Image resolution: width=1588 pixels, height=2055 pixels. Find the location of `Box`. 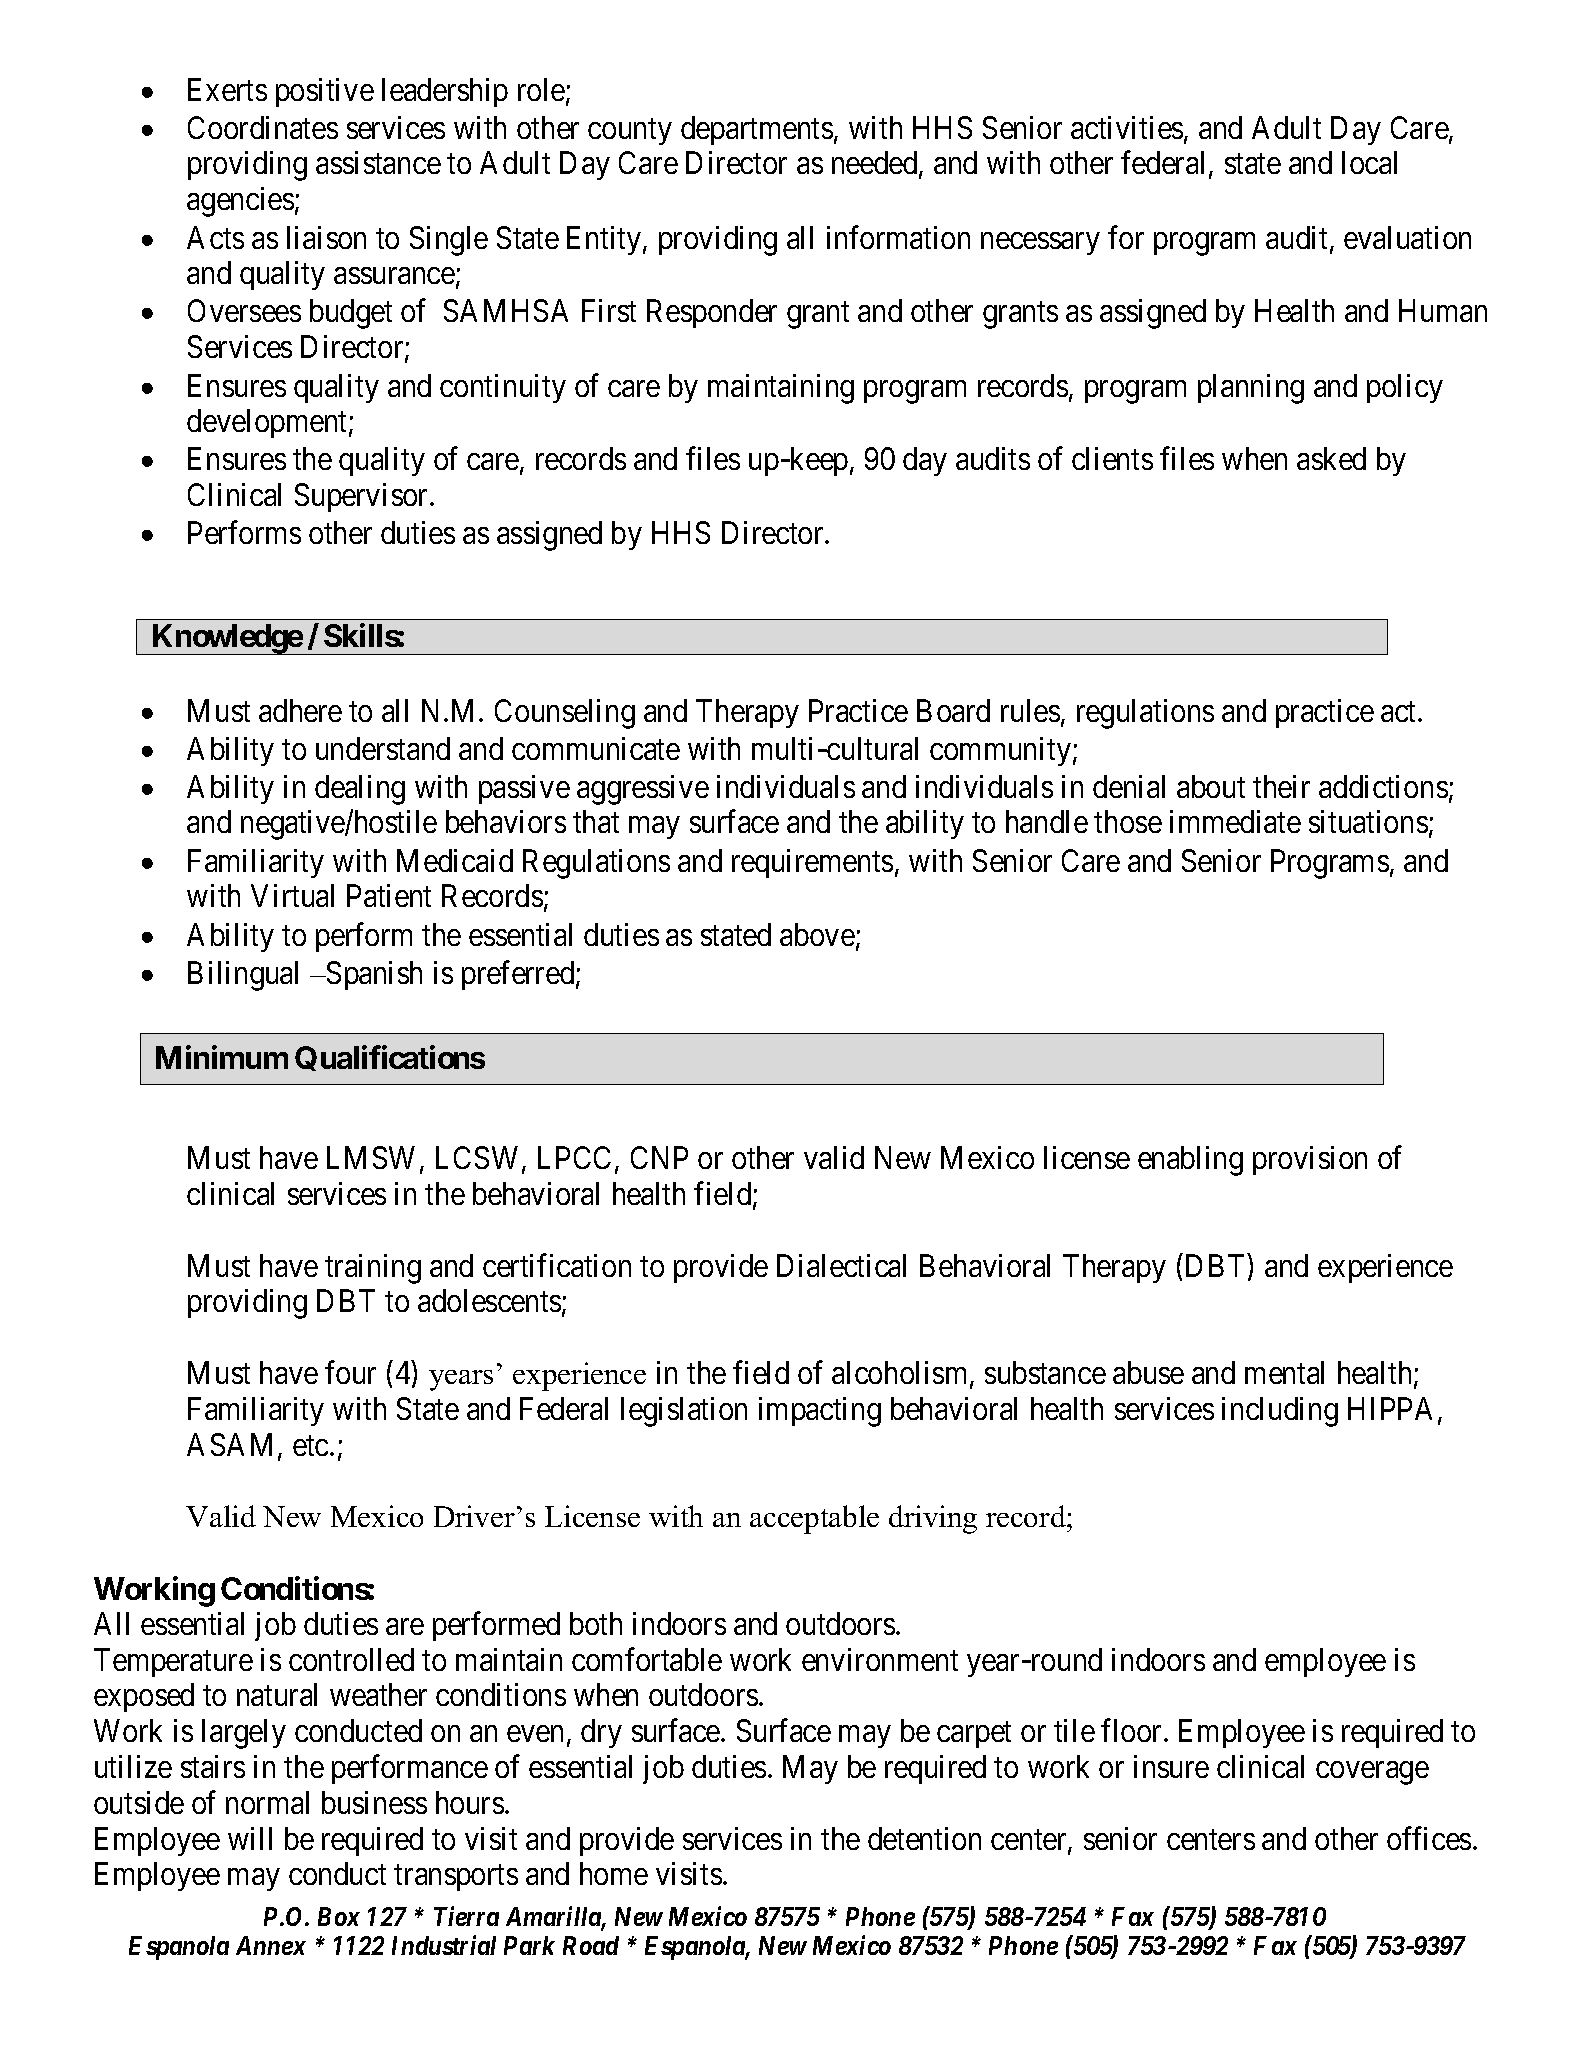

Box is located at coordinates (339, 1916).
